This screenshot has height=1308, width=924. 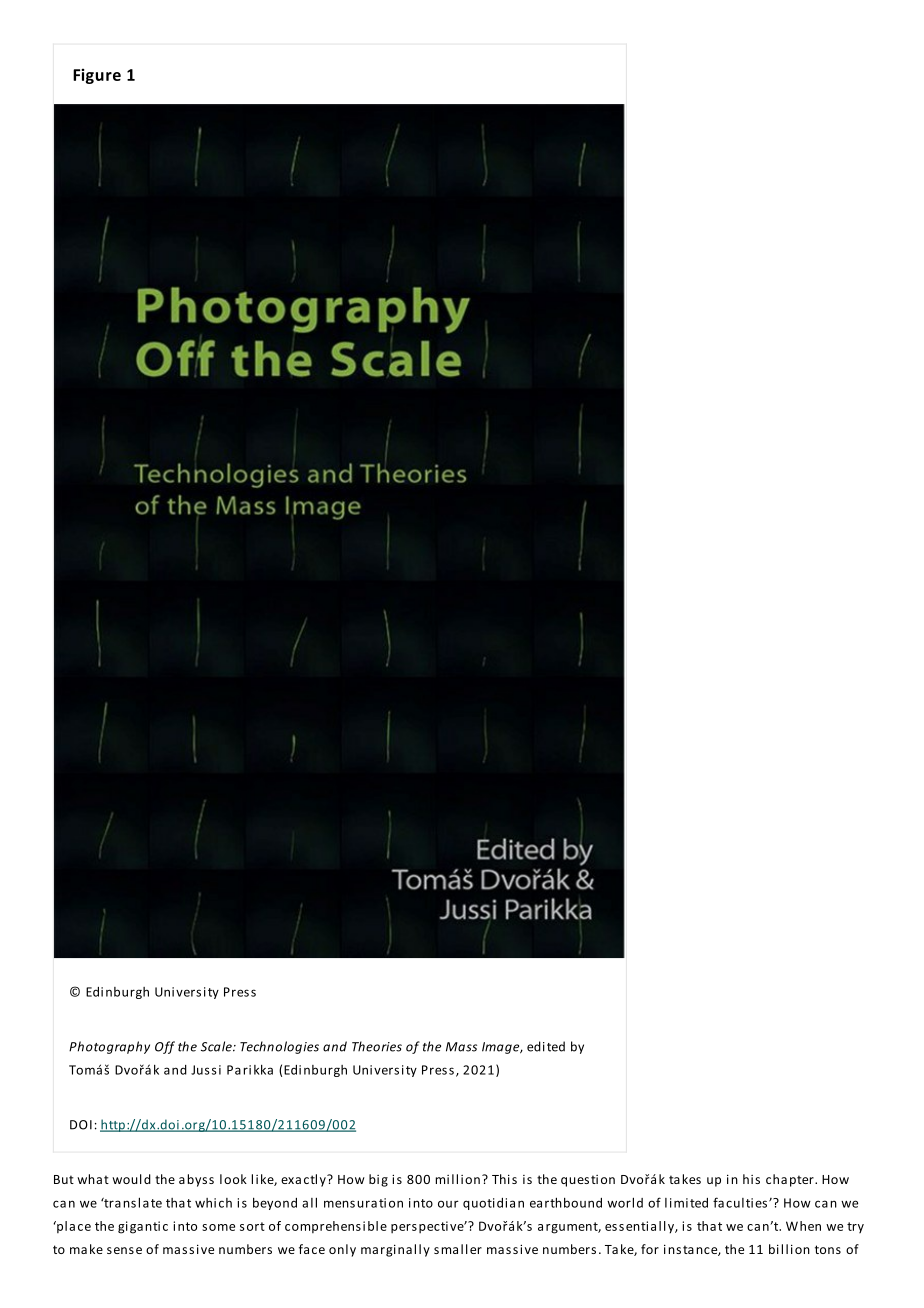 What do you see at coordinates (803, 1226) in the screenshot?
I see `When` at bounding box center [803, 1226].
